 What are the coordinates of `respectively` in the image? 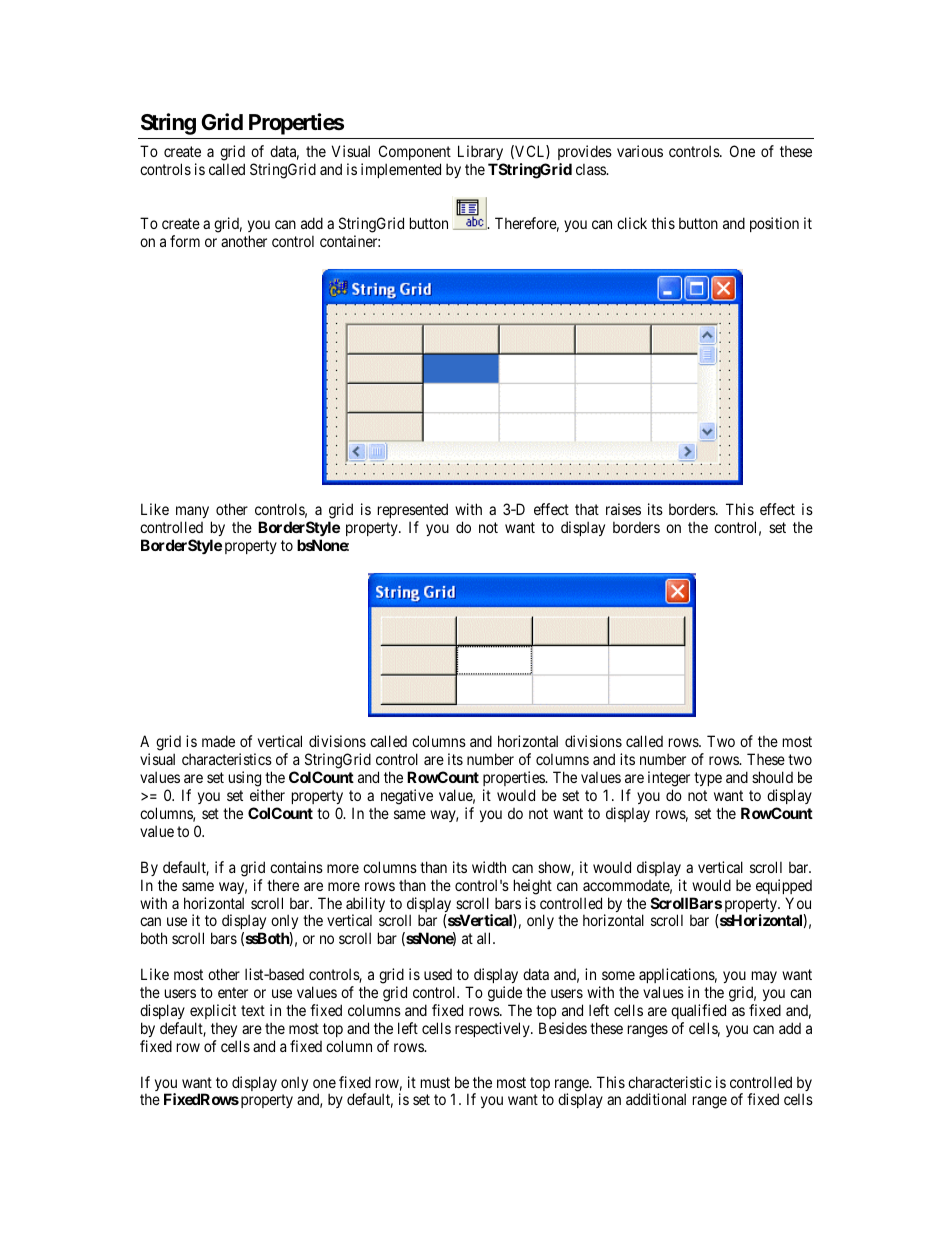 It's located at (493, 1029).
